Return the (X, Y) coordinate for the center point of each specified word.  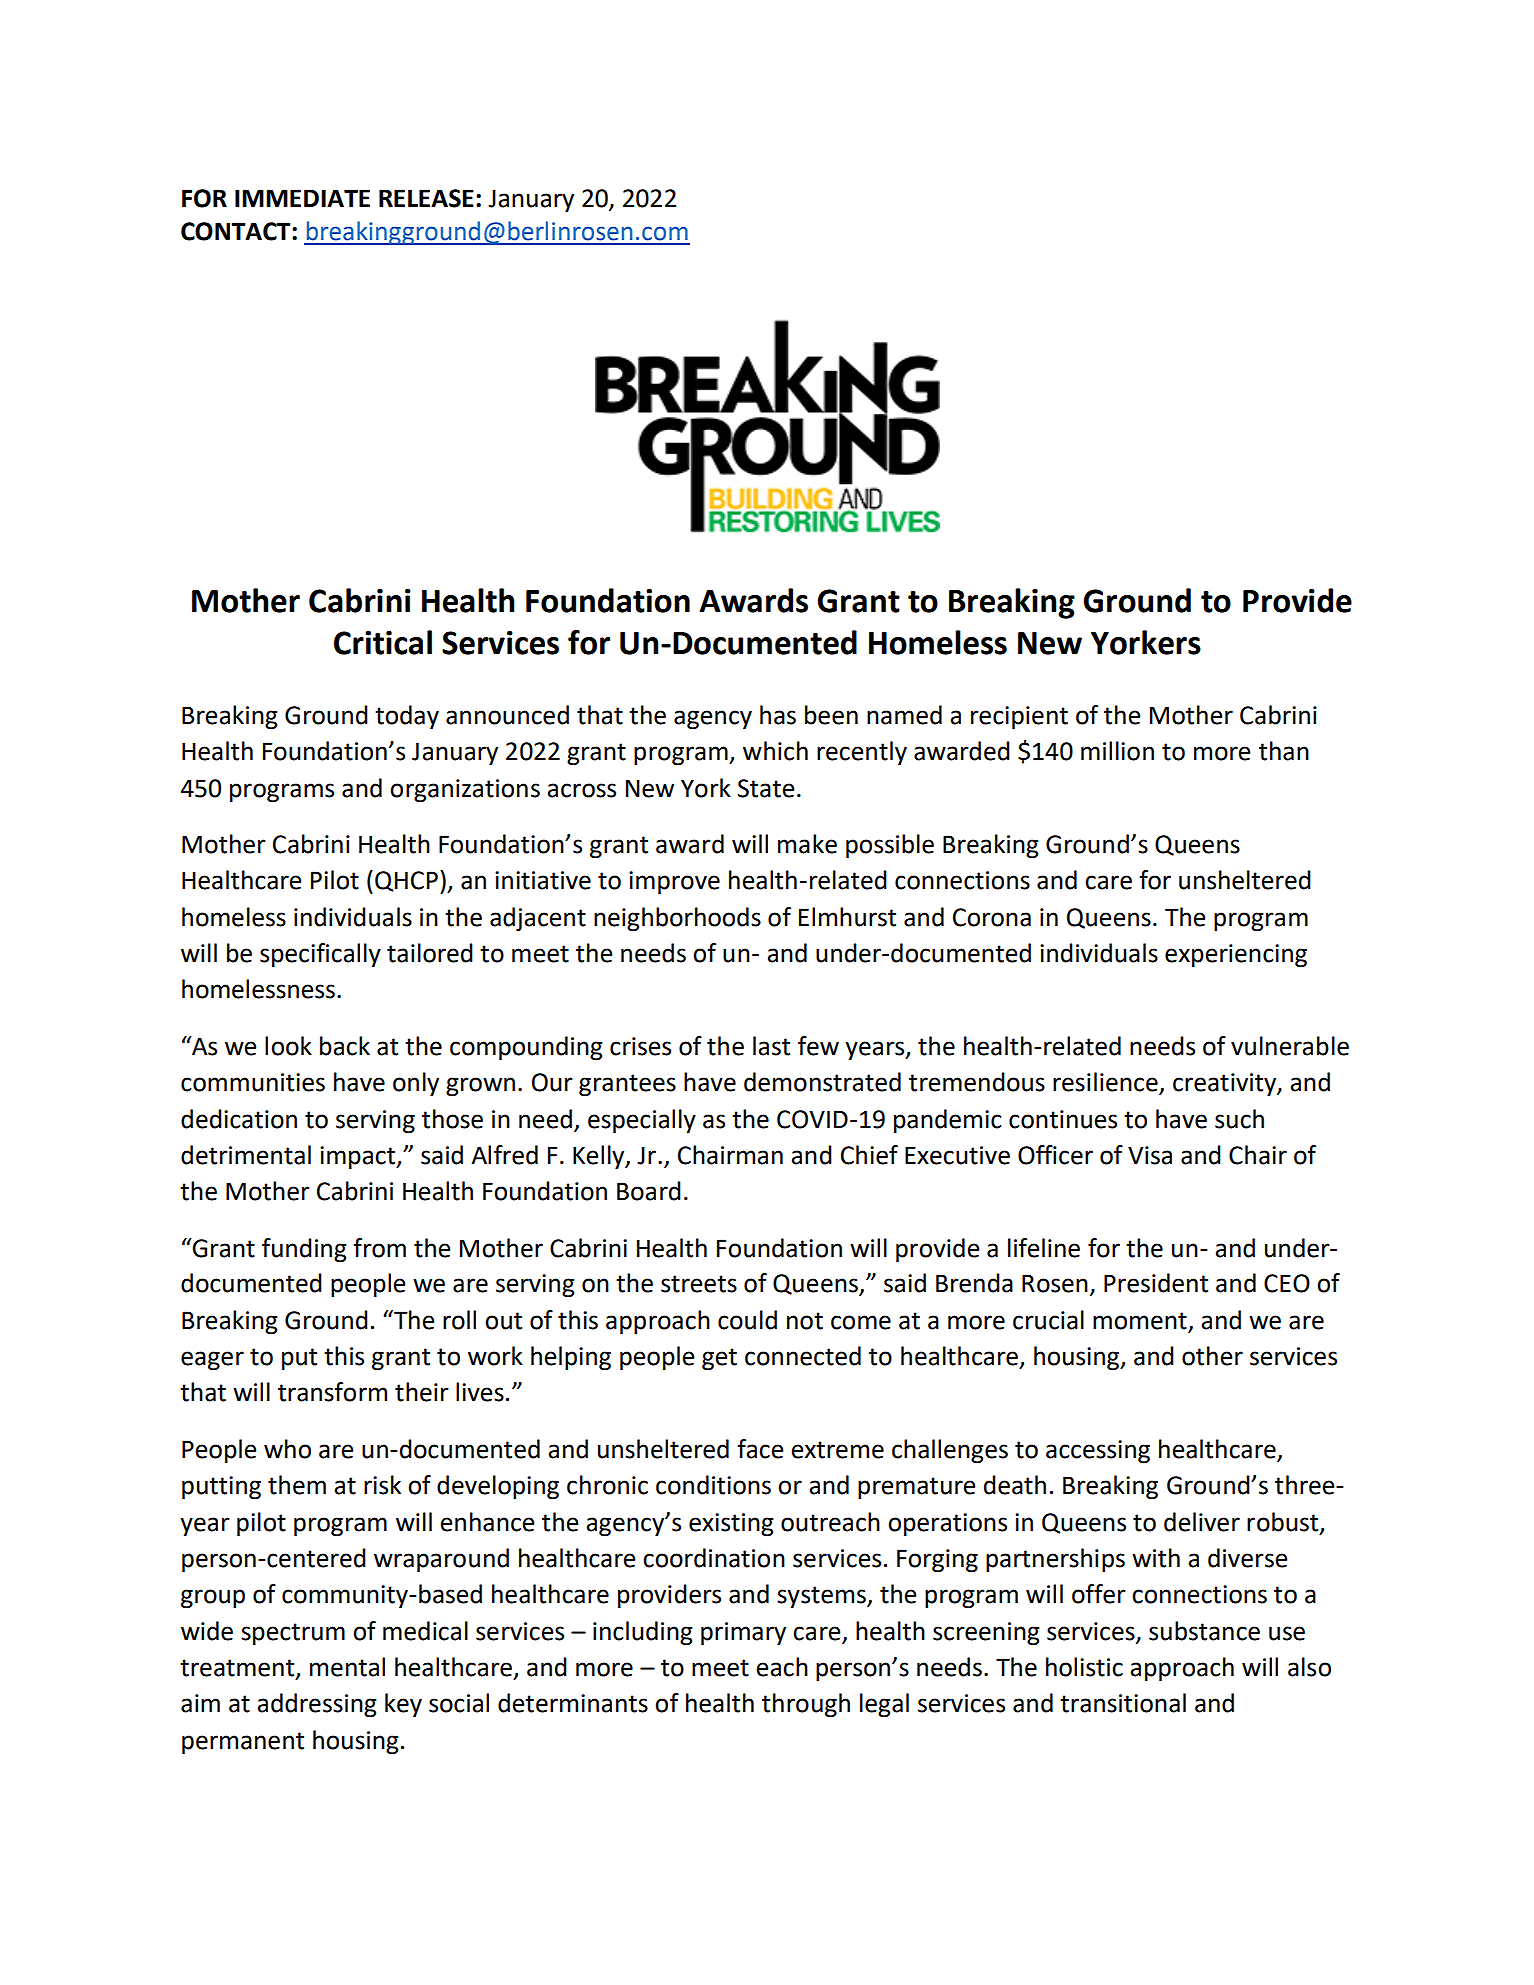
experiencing (1236, 955)
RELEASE (426, 198)
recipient (1019, 717)
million (1117, 751)
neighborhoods (677, 919)
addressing (317, 1705)
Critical (383, 642)
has (778, 715)
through (806, 1705)
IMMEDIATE (302, 198)
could (747, 1320)
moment (1140, 1321)
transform (332, 1392)
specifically (320, 955)
